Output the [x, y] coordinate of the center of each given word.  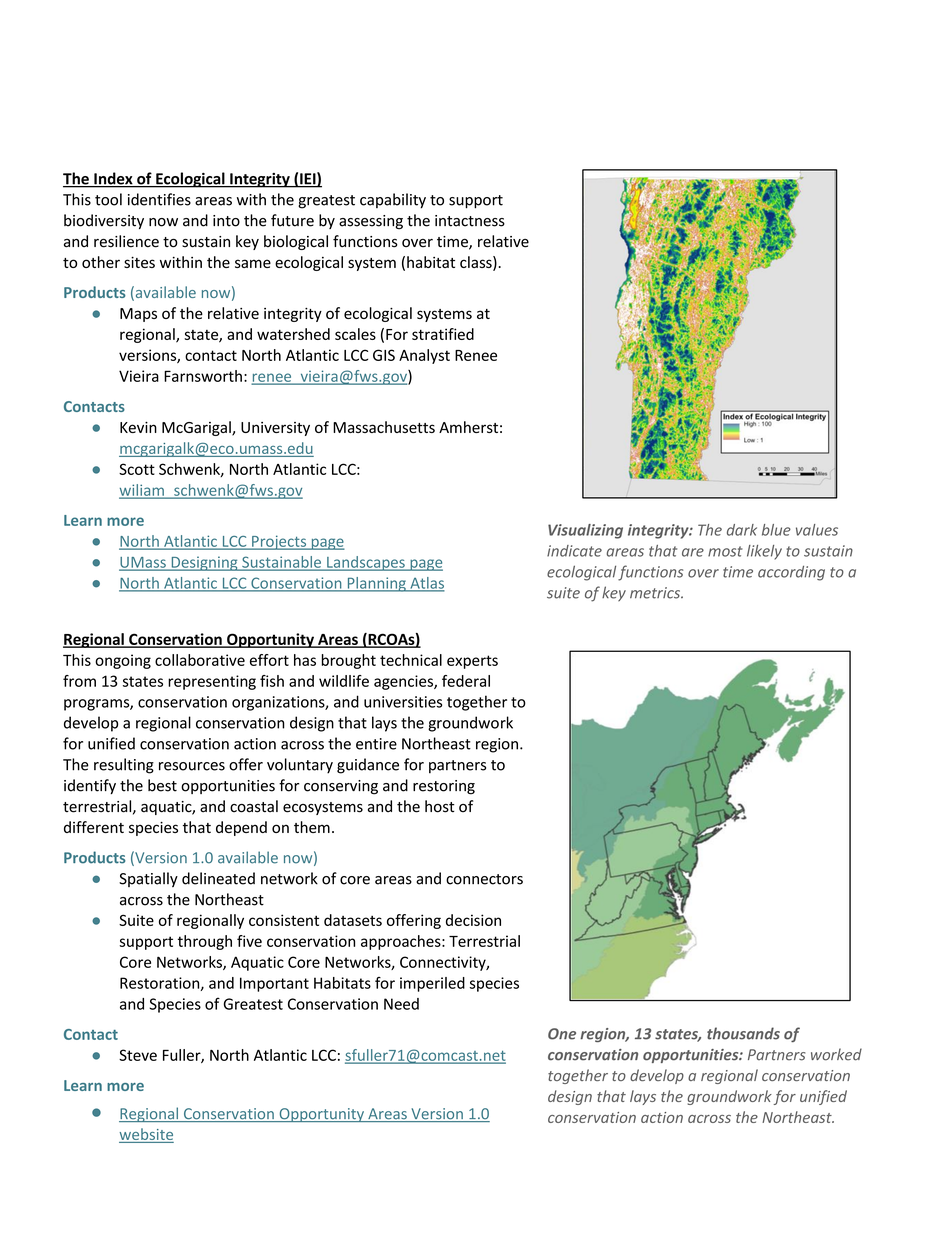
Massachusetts [384, 427]
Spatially [148, 879]
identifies [159, 199]
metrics [656, 593]
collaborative [200, 660]
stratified [443, 334]
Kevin [138, 427]
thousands [743, 1033]
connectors [484, 879]
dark [742, 530]
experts [472, 662]
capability [393, 201]
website [146, 1135]
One [562, 1034]
